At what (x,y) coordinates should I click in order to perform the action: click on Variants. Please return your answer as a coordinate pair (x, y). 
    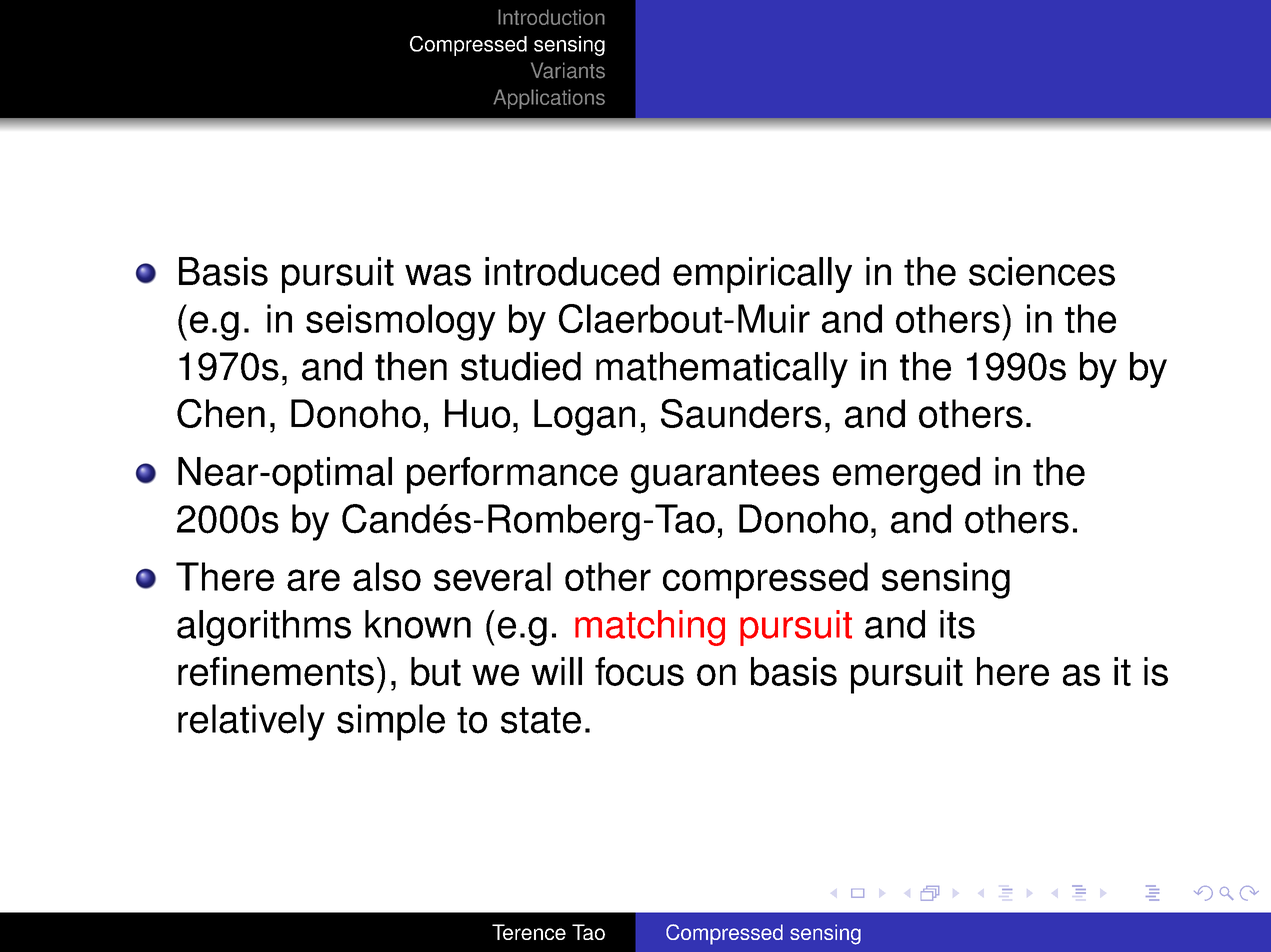
    Looking at the image, I should click on (568, 70).
